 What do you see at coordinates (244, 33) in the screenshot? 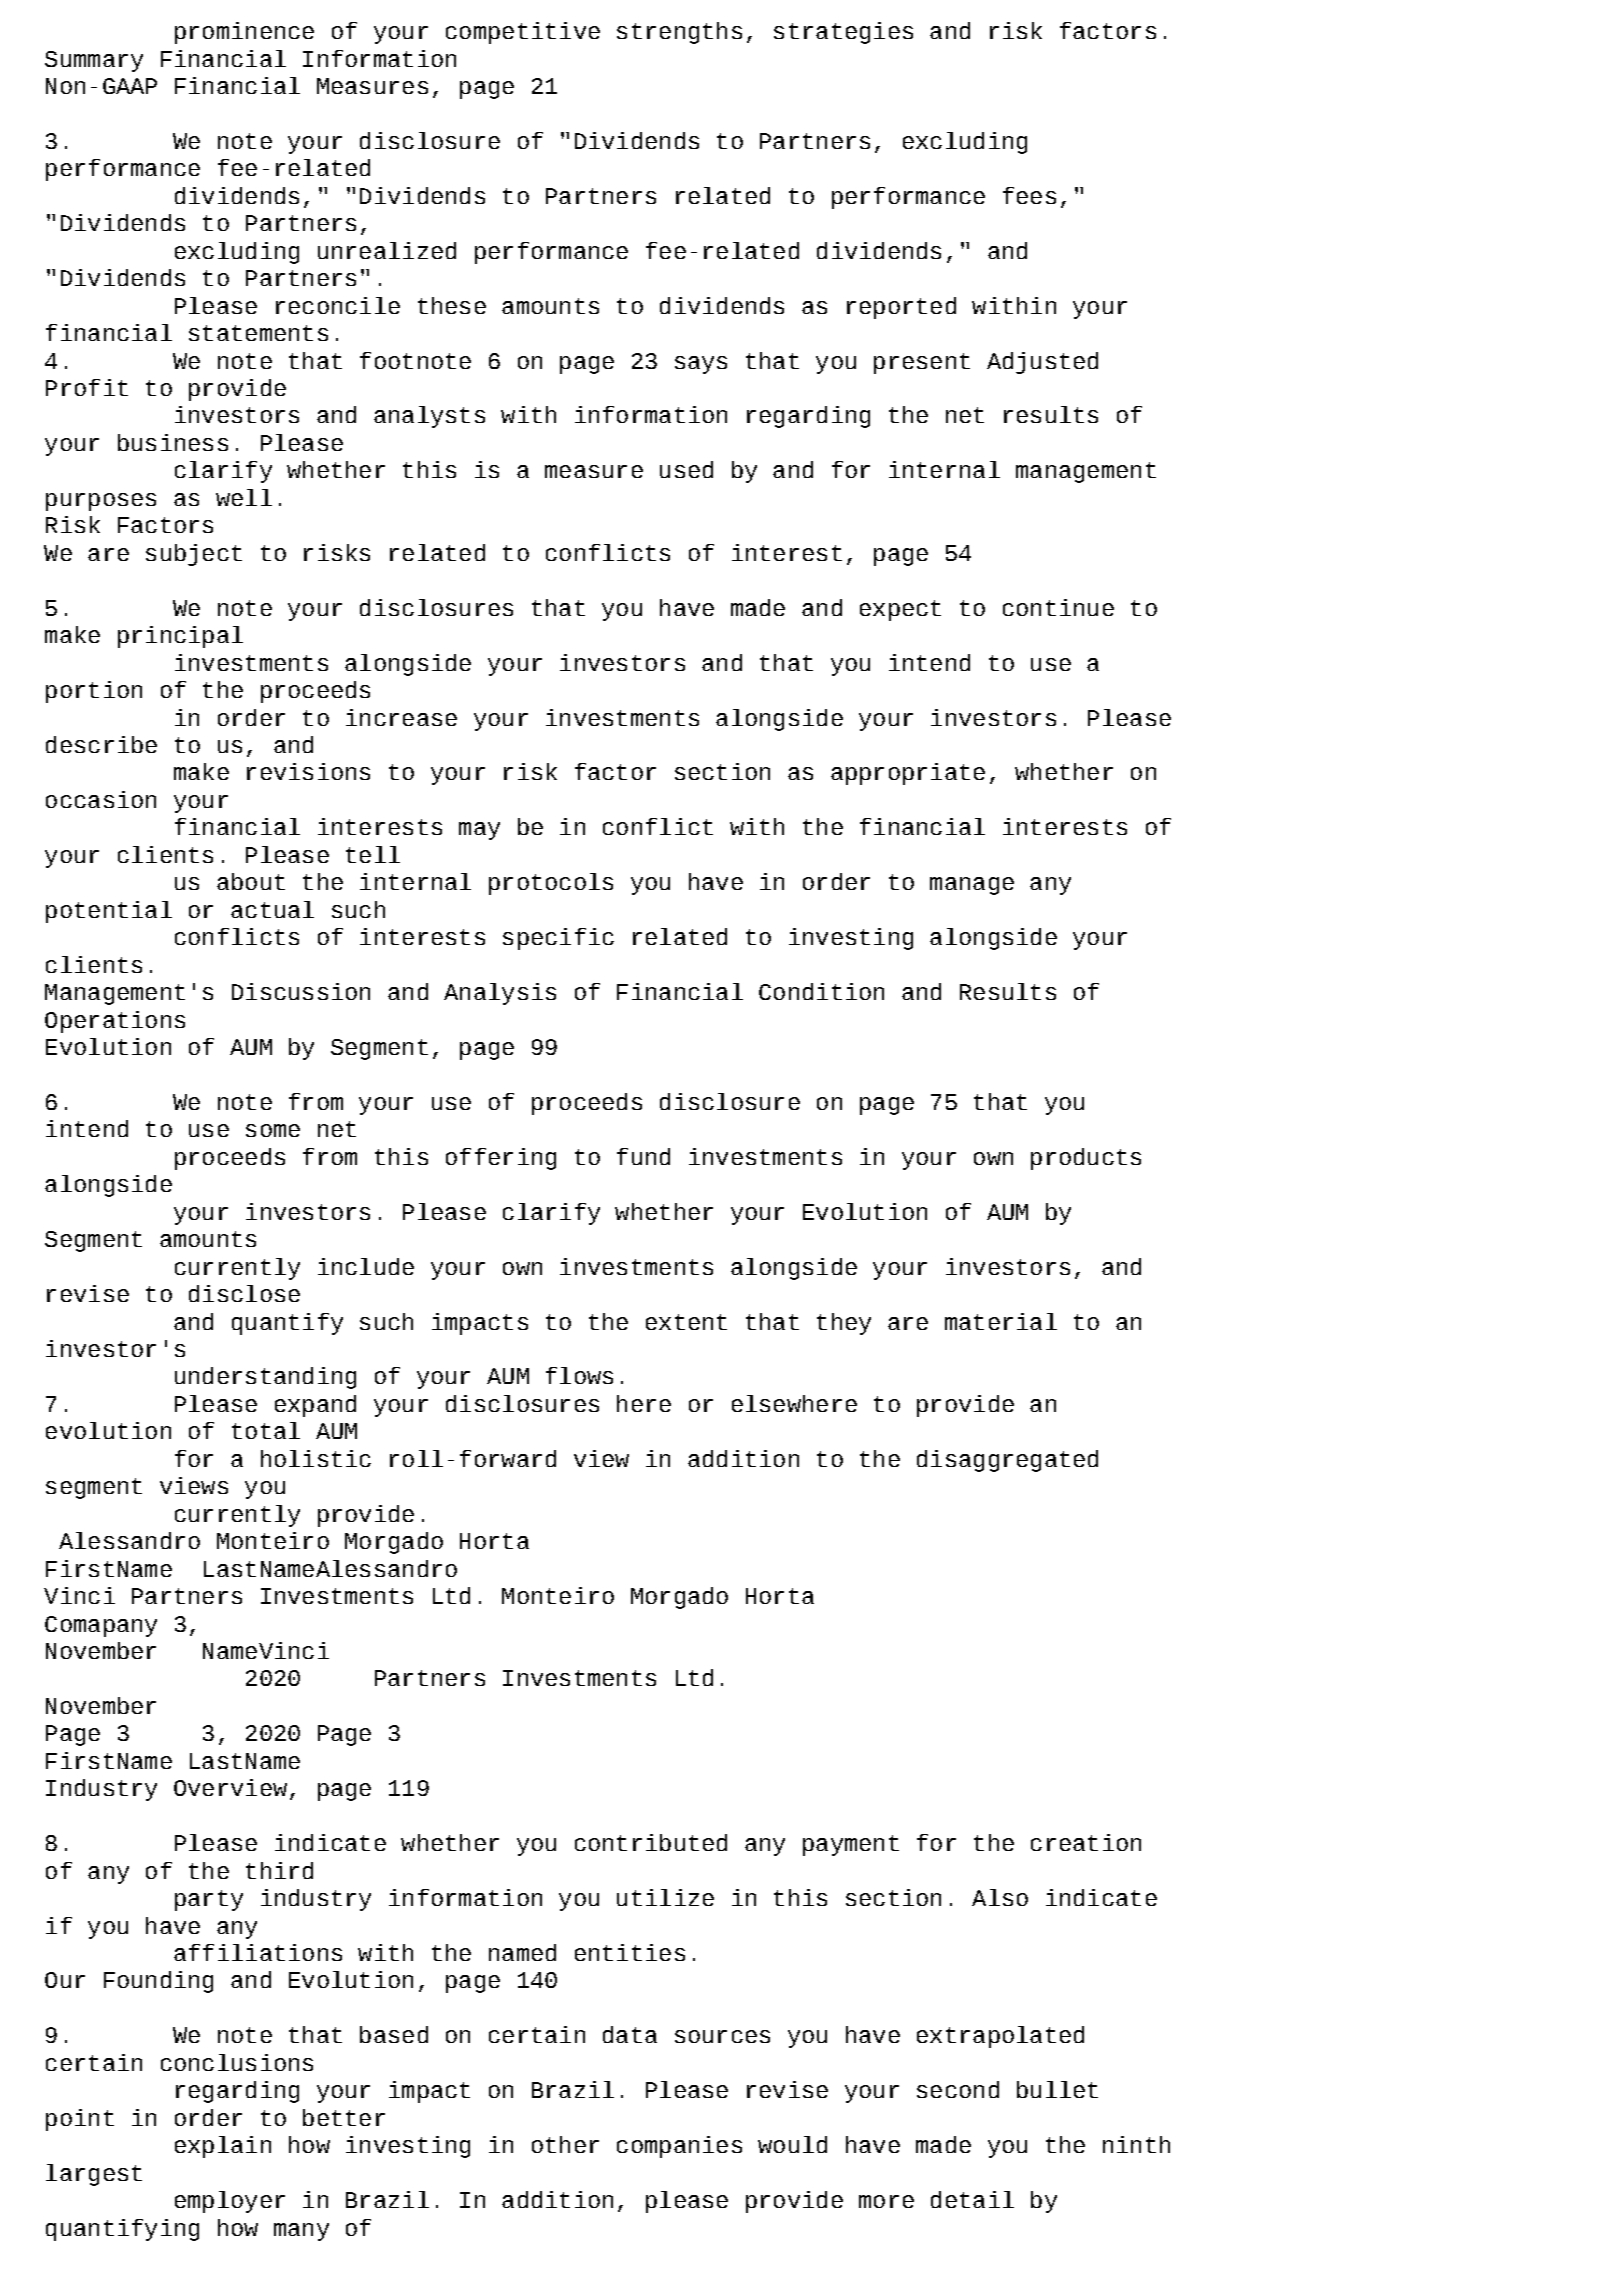
I see `prominence` at bounding box center [244, 33].
